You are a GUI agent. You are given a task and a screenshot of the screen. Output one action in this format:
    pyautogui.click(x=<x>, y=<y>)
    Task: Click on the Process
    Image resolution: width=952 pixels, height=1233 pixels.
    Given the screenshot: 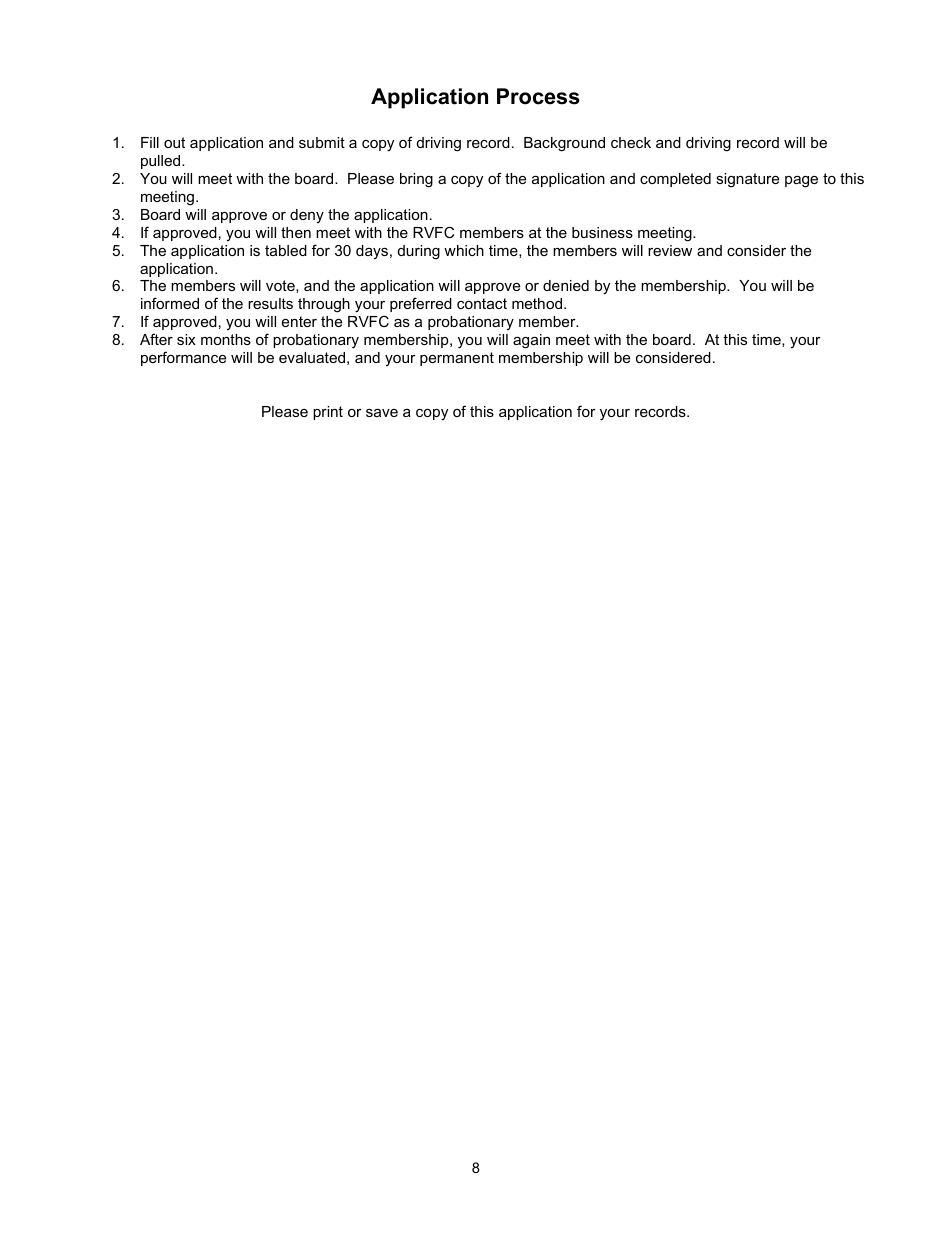 What is the action you would take?
    pyautogui.click(x=538, y=96)
